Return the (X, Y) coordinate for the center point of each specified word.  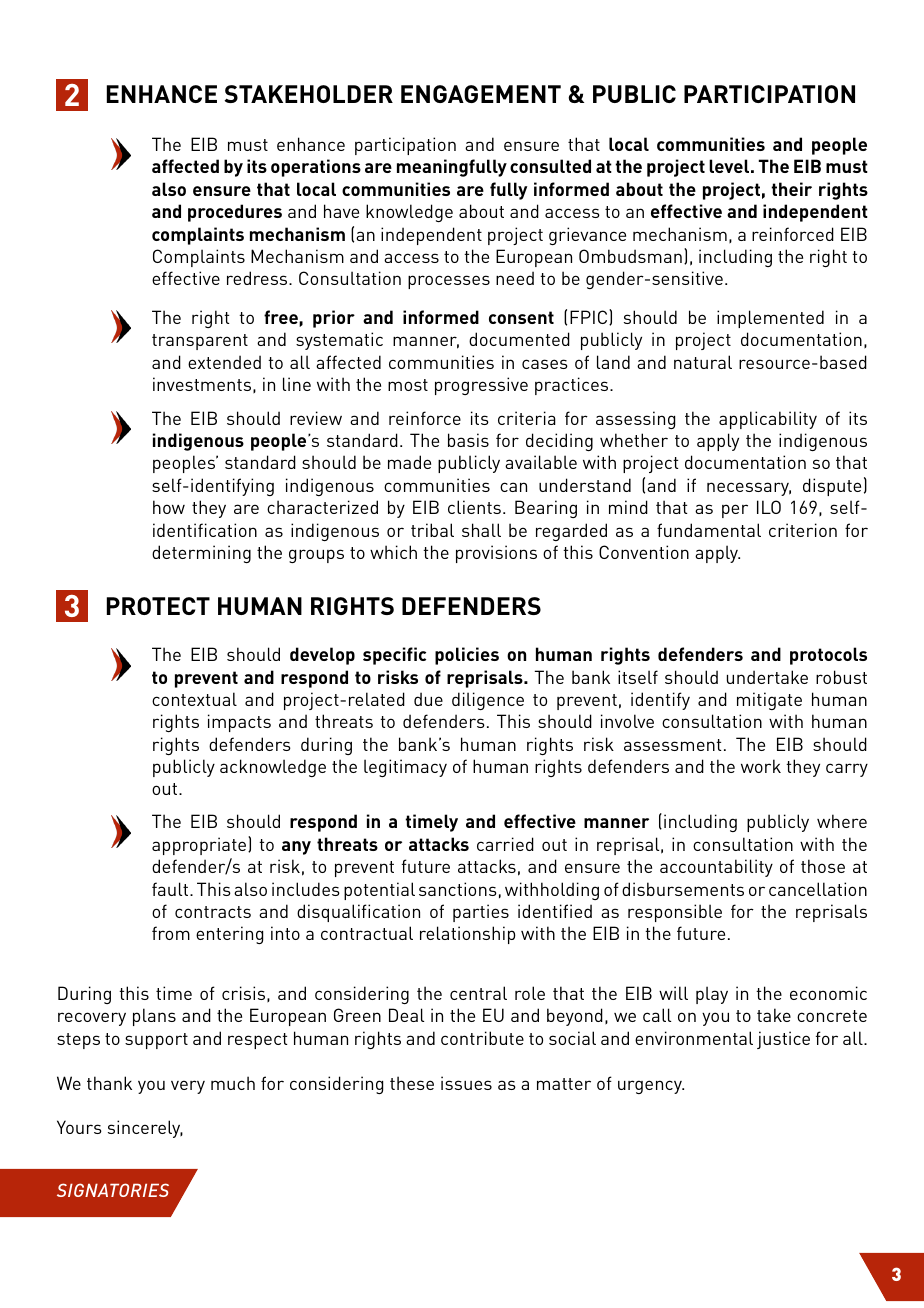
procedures (235, 213)
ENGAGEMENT (481, 94)
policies (467, 656)
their (791, 189)
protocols (828, 656)
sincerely (145, 1129)
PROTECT (158, 606)
